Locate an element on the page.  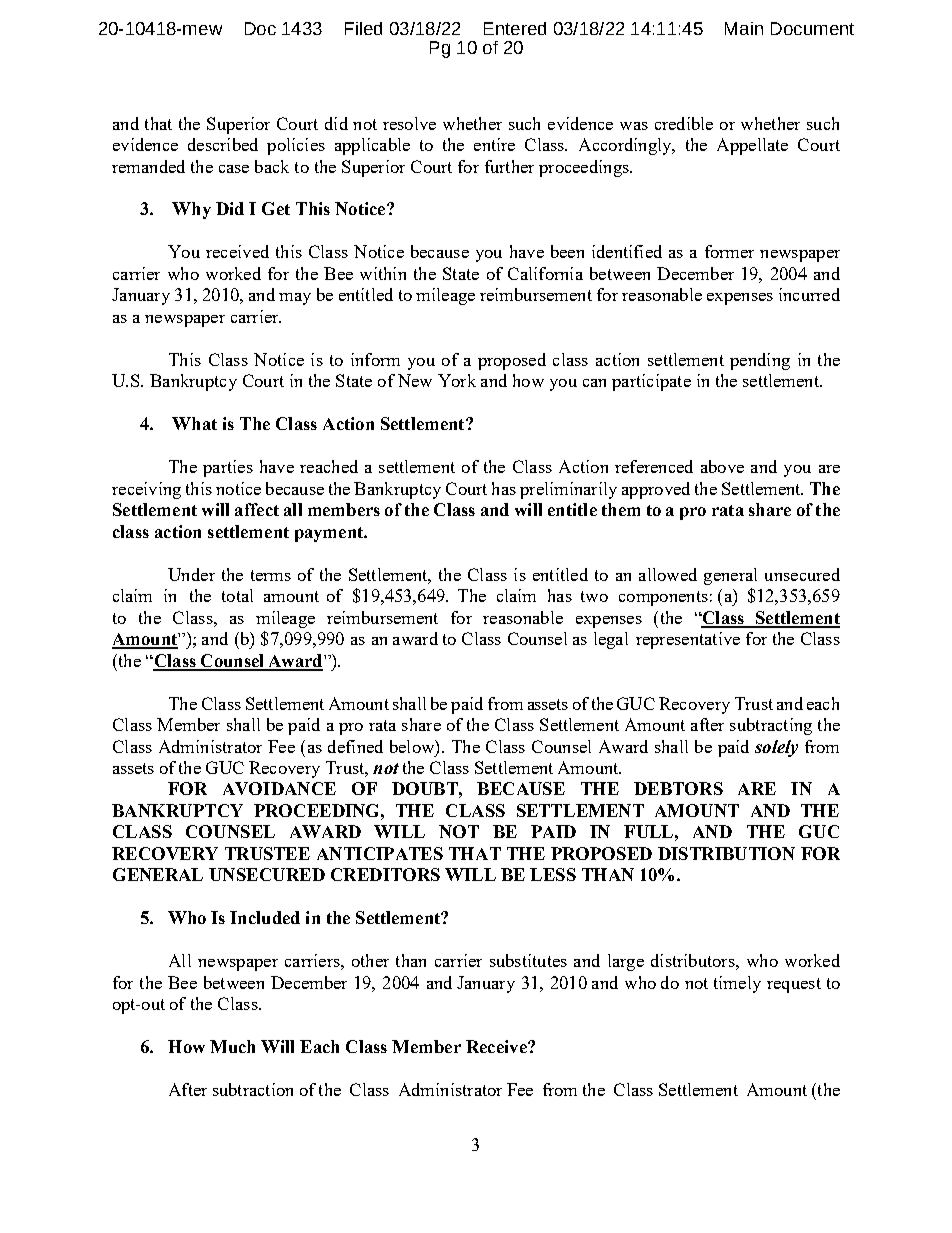
described is located at coordinates (223, 144).
